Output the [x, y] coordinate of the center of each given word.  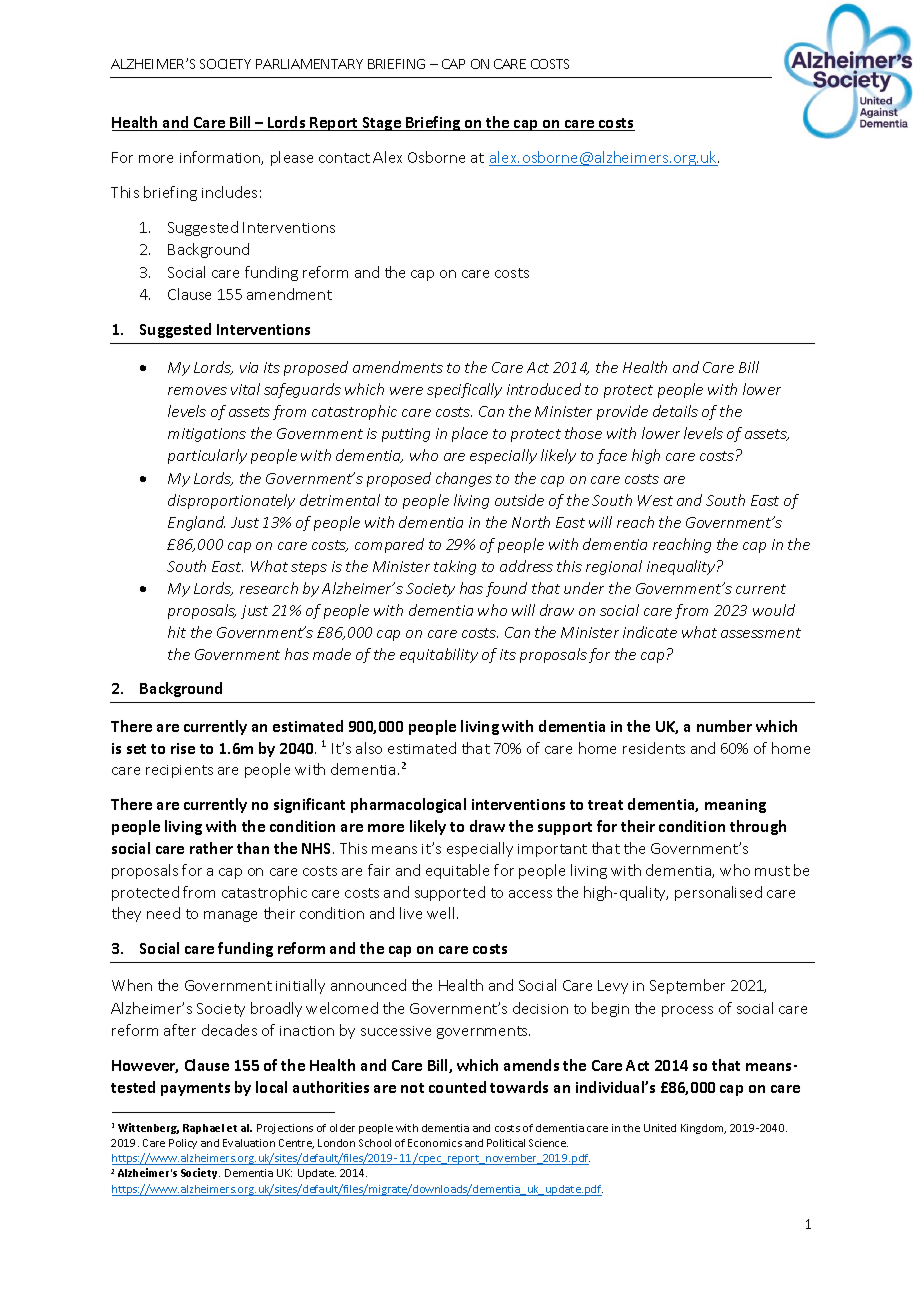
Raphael [203, 1129]
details [675, 411]
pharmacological [408, 805]
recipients [179, 771]
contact [344, 158]
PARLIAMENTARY [309, 64]
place [470, 434]
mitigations [207, 435]
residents [654, 748]
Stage [381, 124]
